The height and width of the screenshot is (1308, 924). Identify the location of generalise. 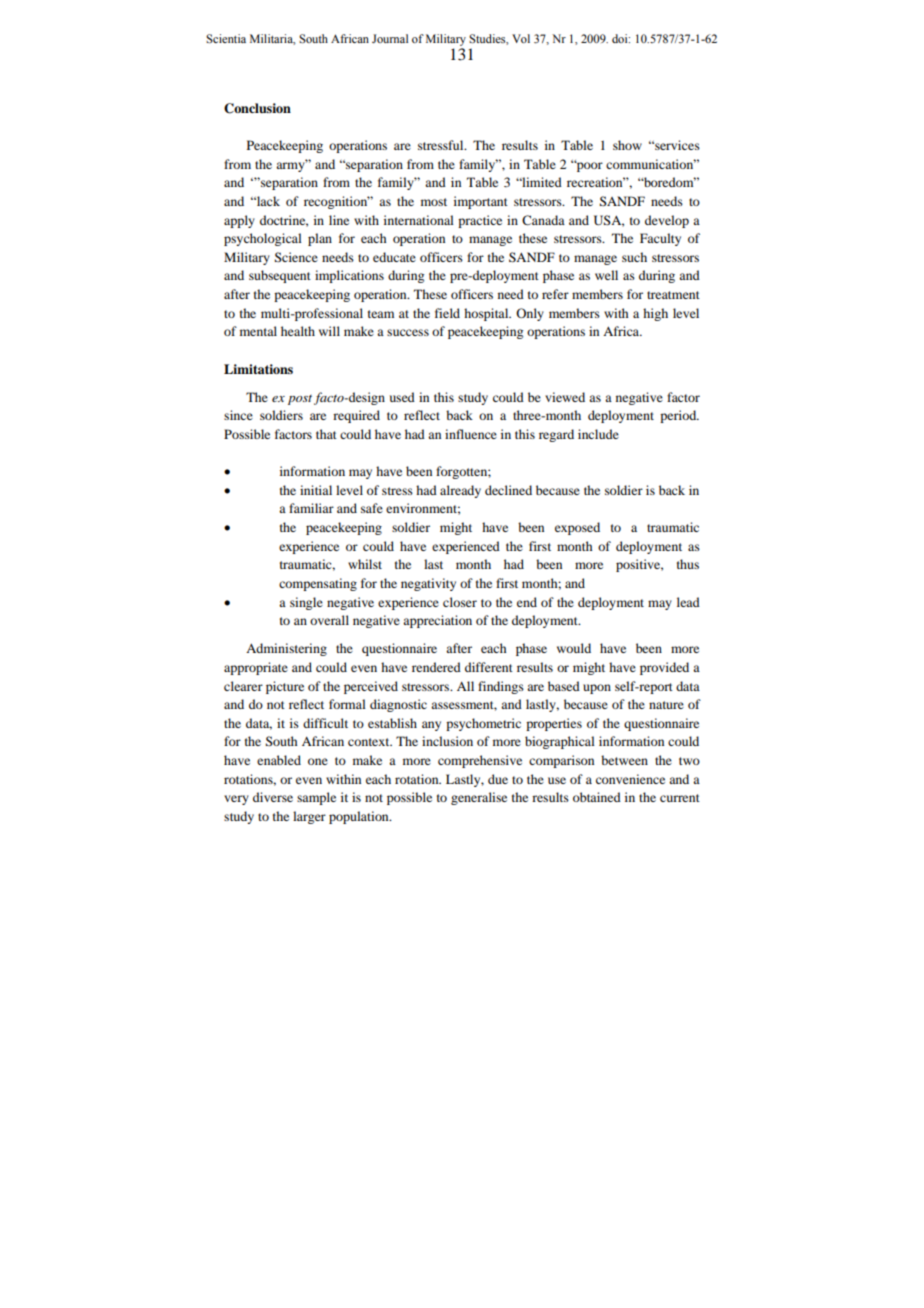
(479, 798).
